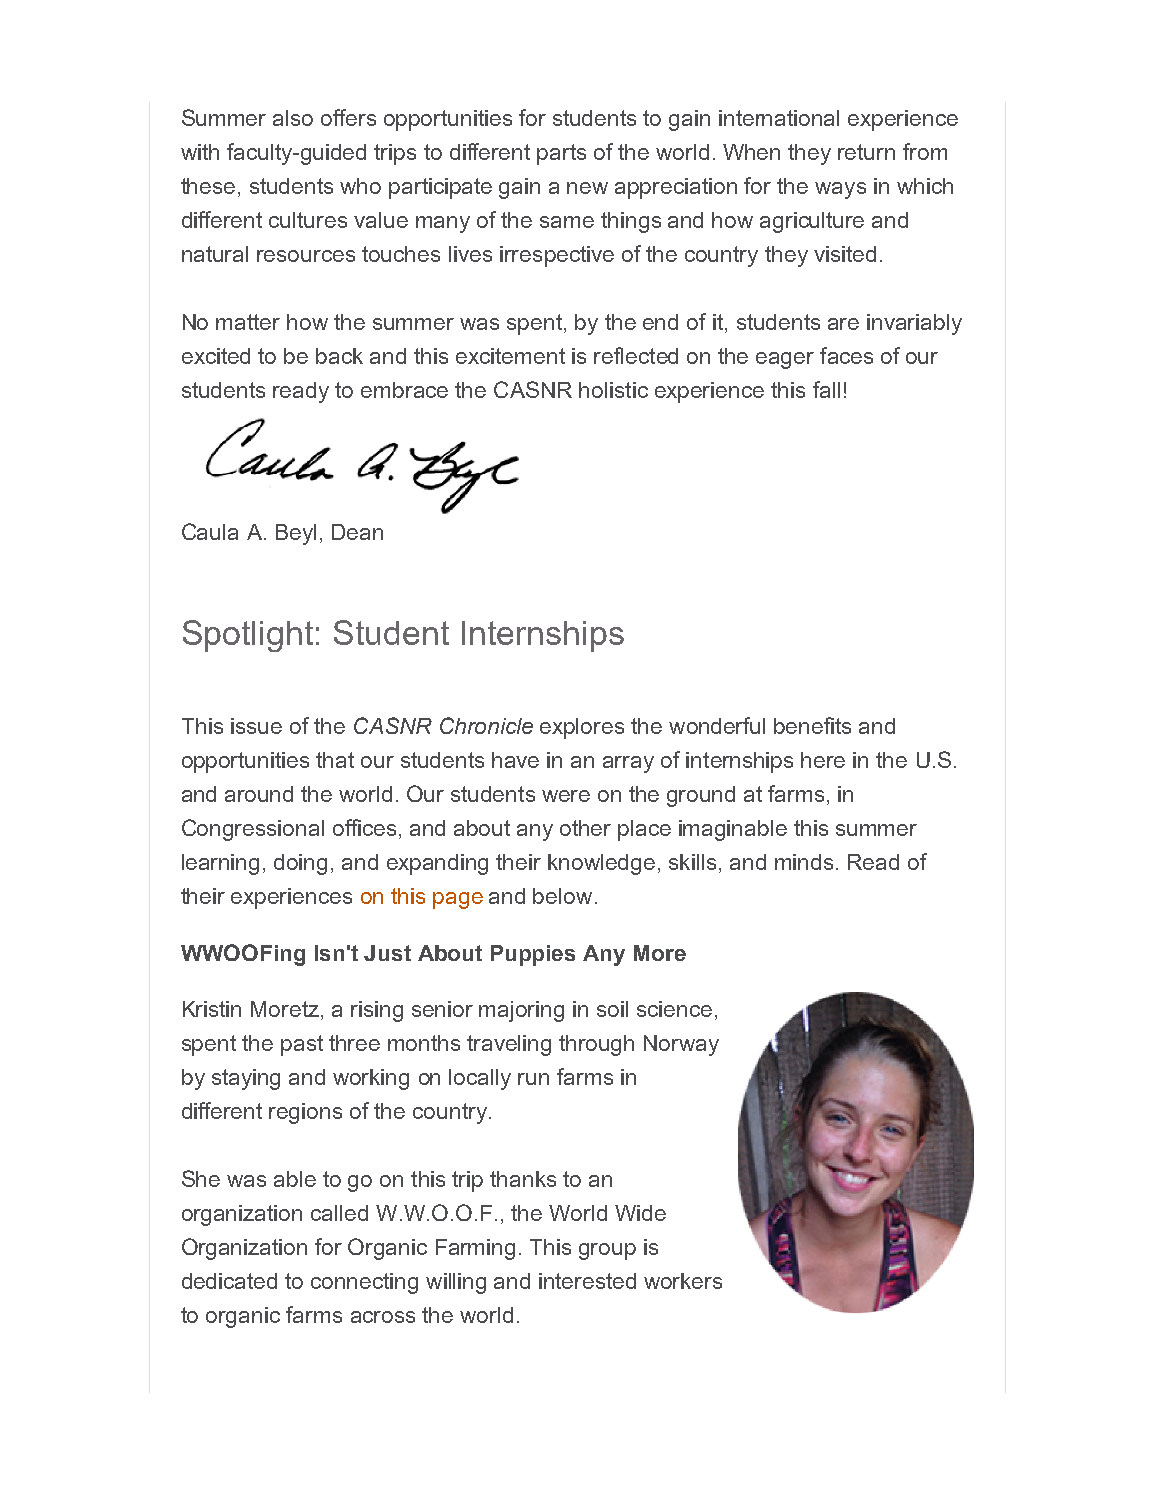  What do you see at coordinates (302, 1045) in the image?
I see `past` at bounding box center [302, 1045].
